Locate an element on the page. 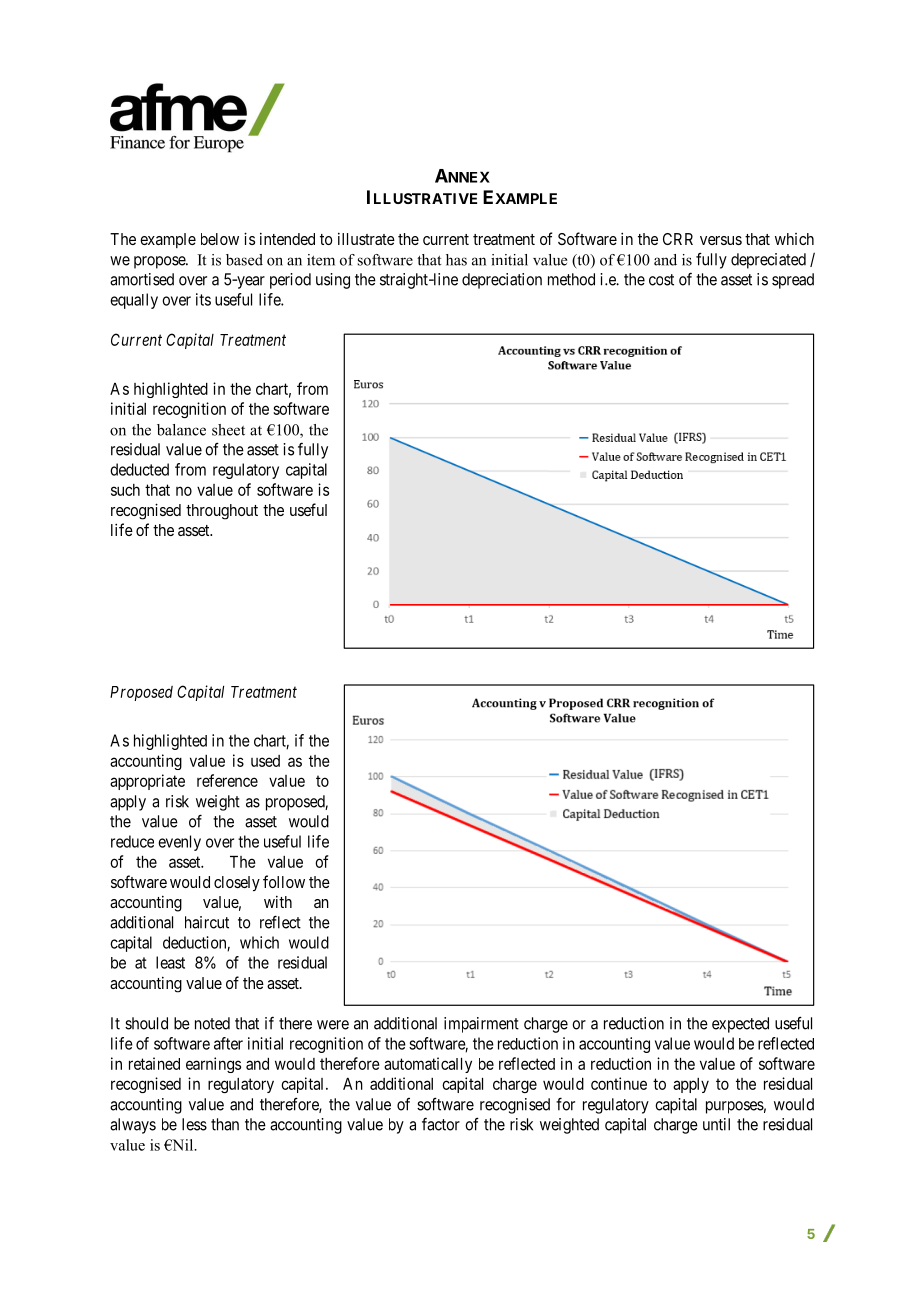  less is located at coordinates (194, 1124).
